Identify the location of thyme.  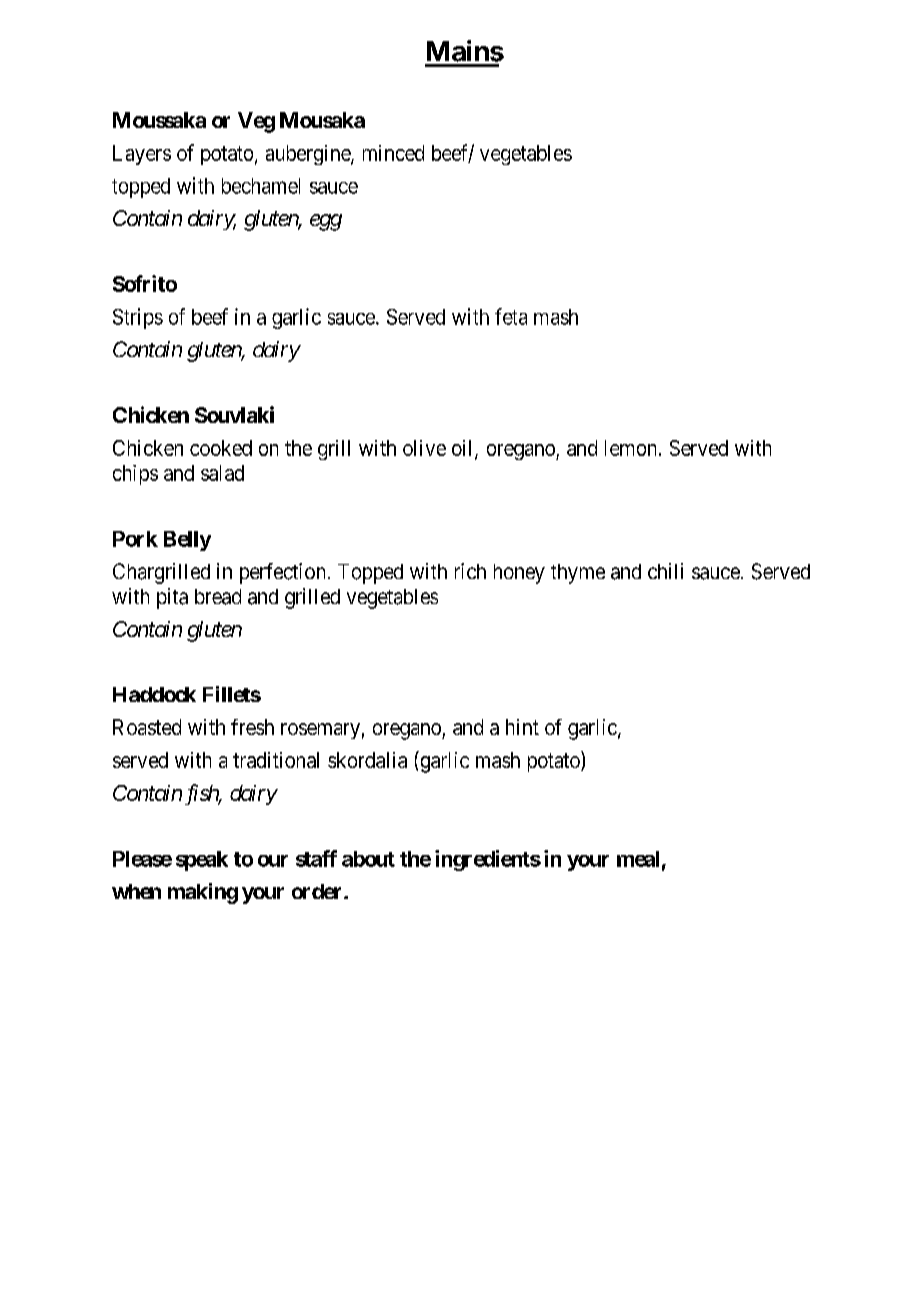
(578, 574).
